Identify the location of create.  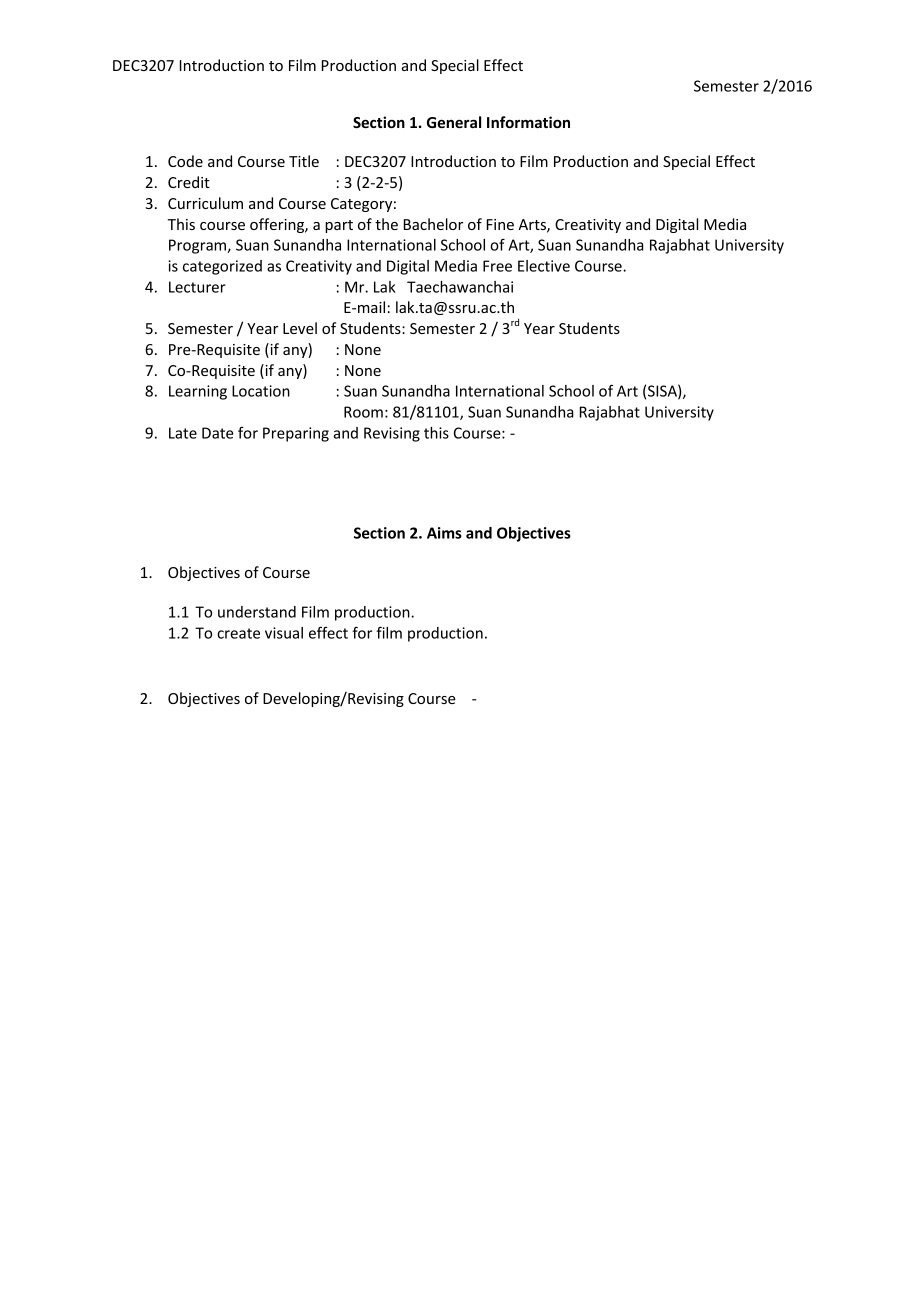
(238, 633).
